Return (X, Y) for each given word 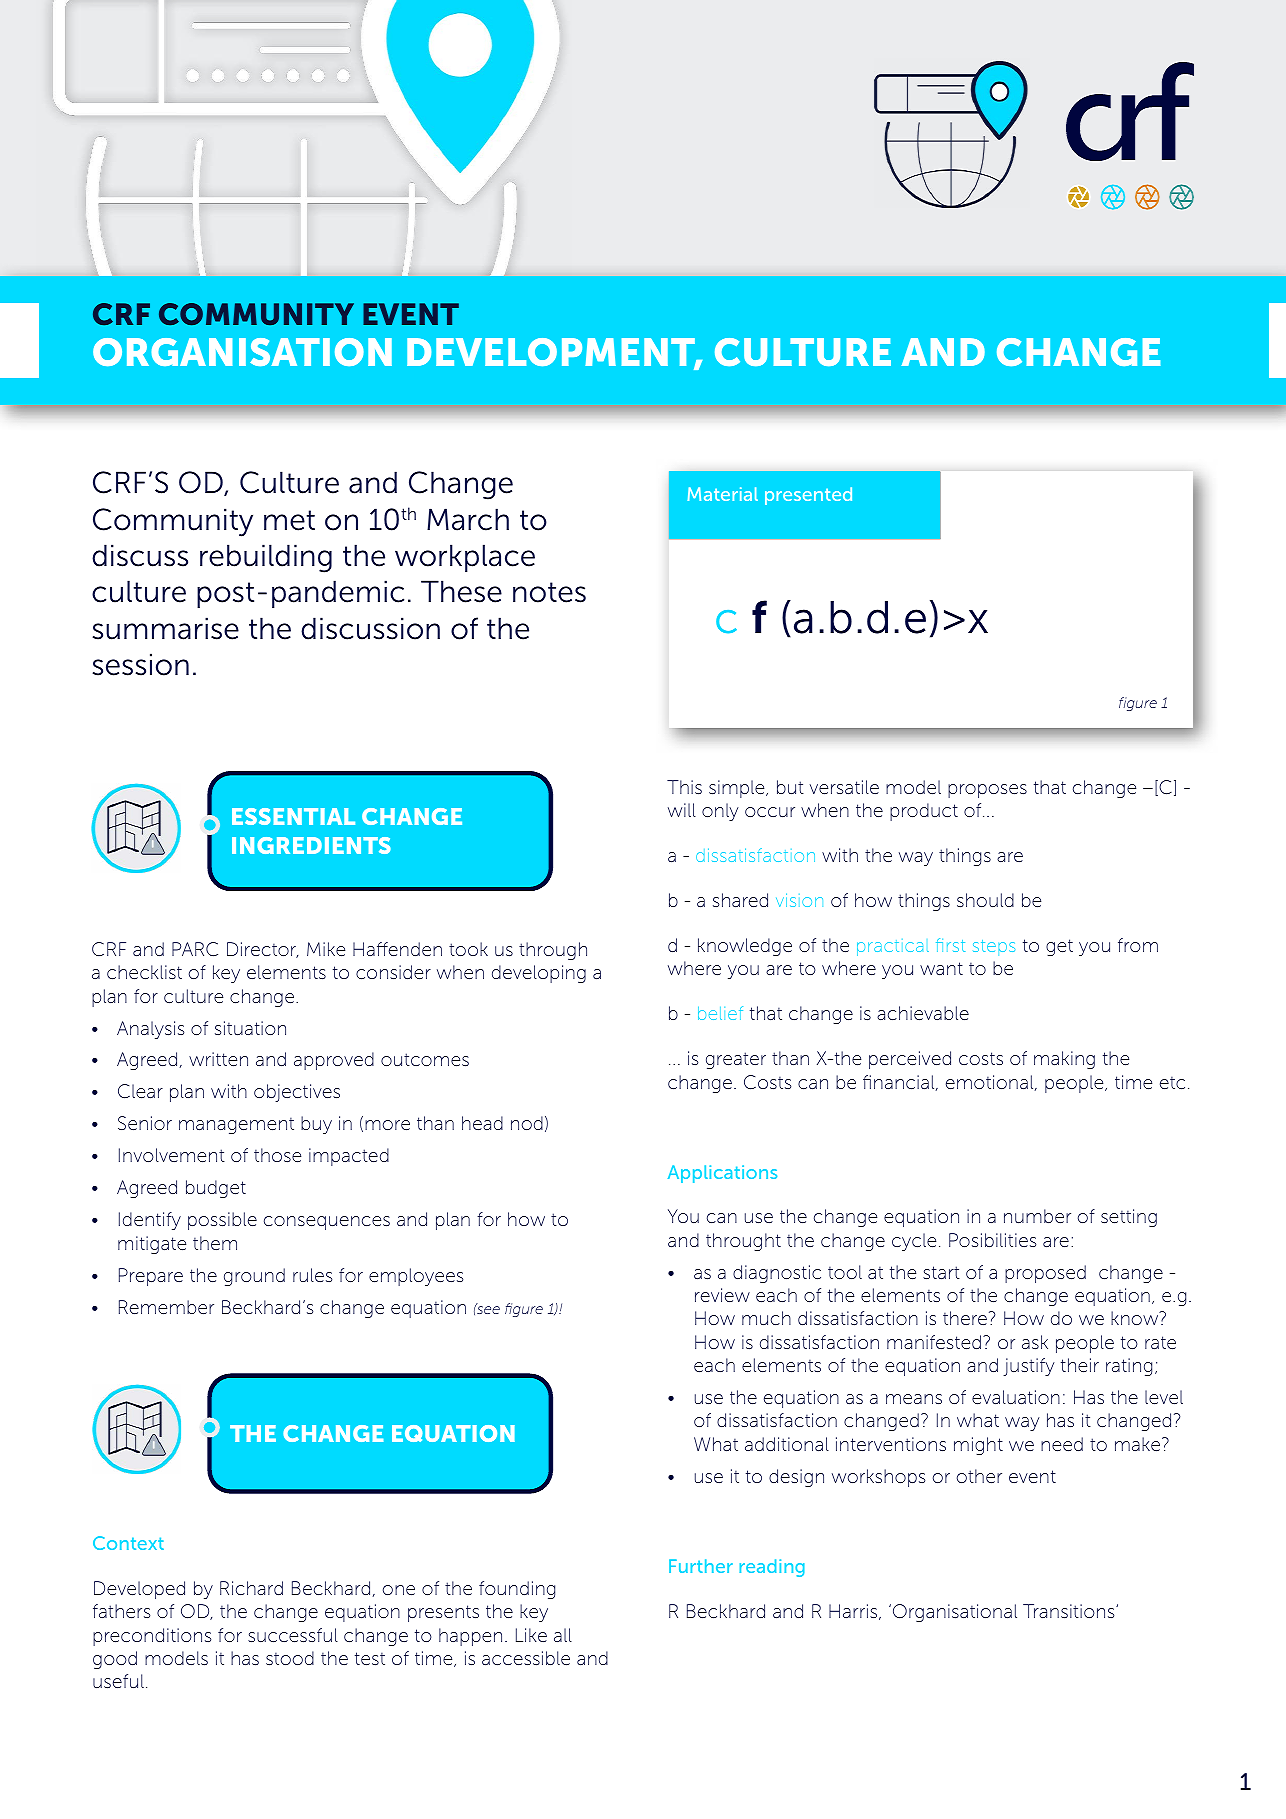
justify (1028, 1367)
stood (290, 1658)
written (218, 1059)
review (722, 1295)
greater (736, 1060)
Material (722, 494)
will (682, 810)
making (1064, 1060)
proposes (987, 791)
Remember (166, 1307)
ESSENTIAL (293, 816)
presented (808, 496)
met (289, 520)
